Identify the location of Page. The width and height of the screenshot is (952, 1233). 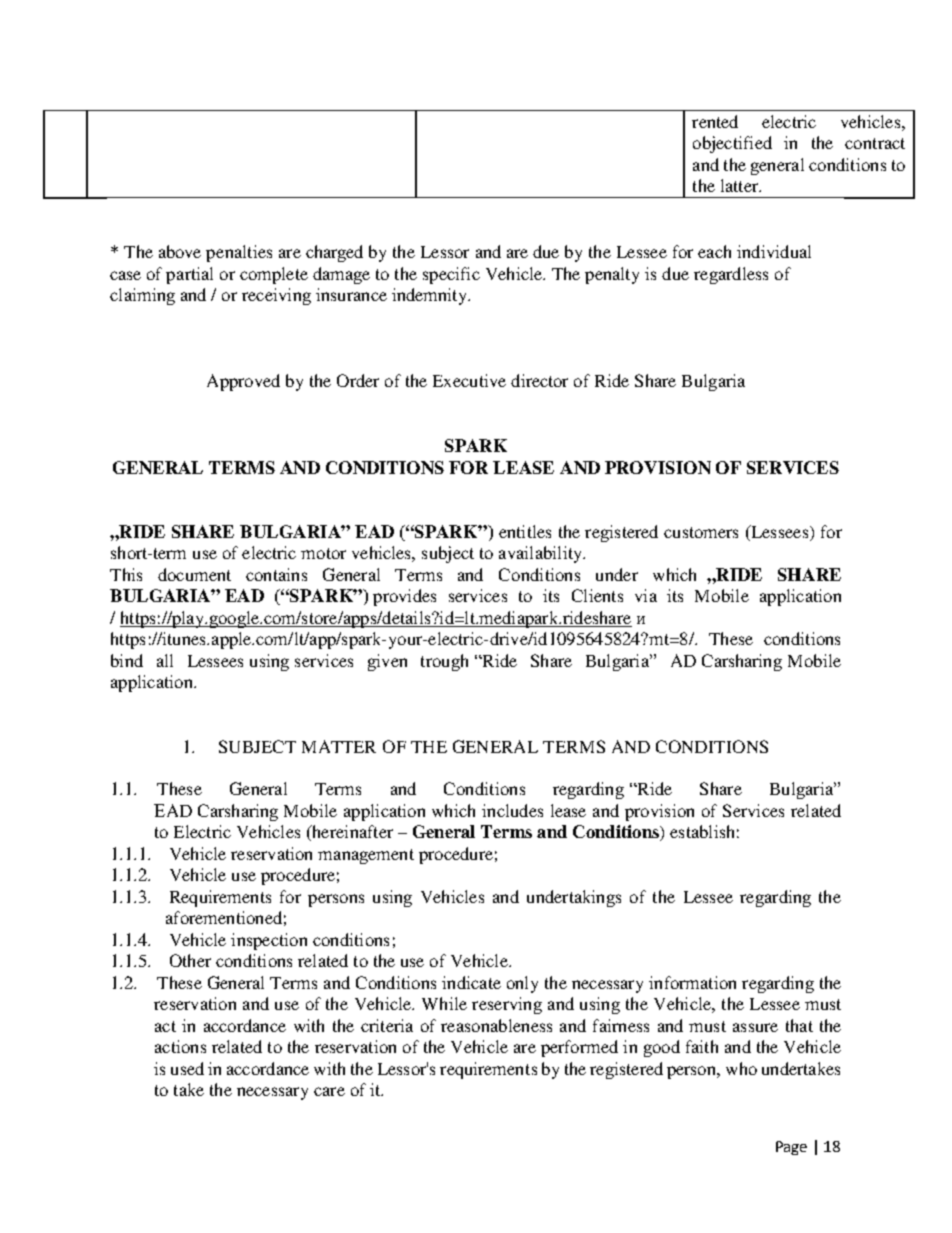
(791, 1148).
